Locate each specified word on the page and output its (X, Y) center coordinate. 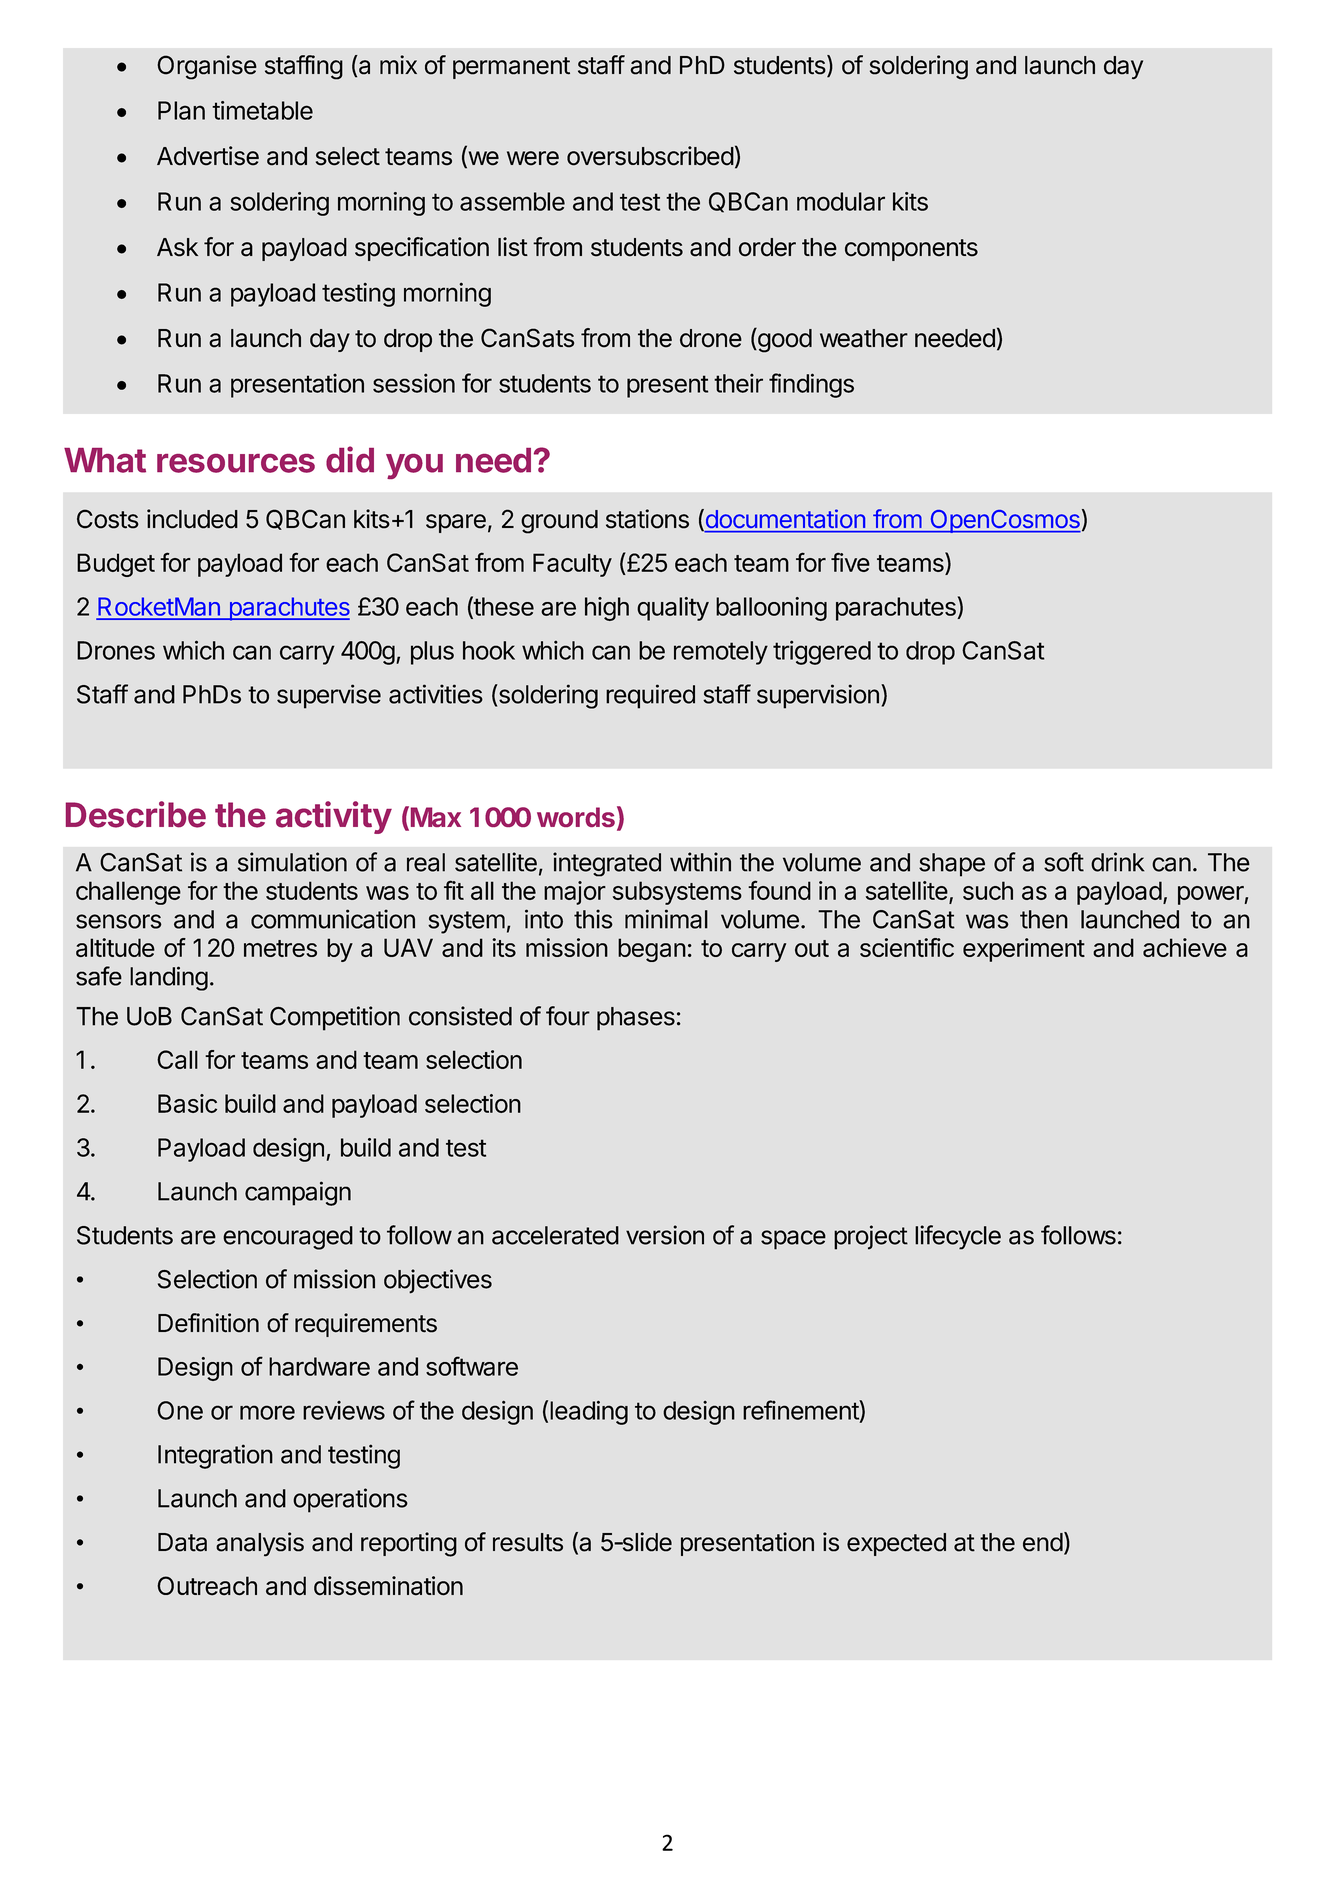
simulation (292, 862)
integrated (607, 864)
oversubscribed (650, 156)
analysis (260, 1544)
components (911, 250)
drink (1117, 862)
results (528, 1542)
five (850, 562)
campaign (298, 1193)
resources (236, 463)
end (1043, 1542)
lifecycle (958, 1237)
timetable (262, 110)
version (665, 1235)
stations (647, 519)
